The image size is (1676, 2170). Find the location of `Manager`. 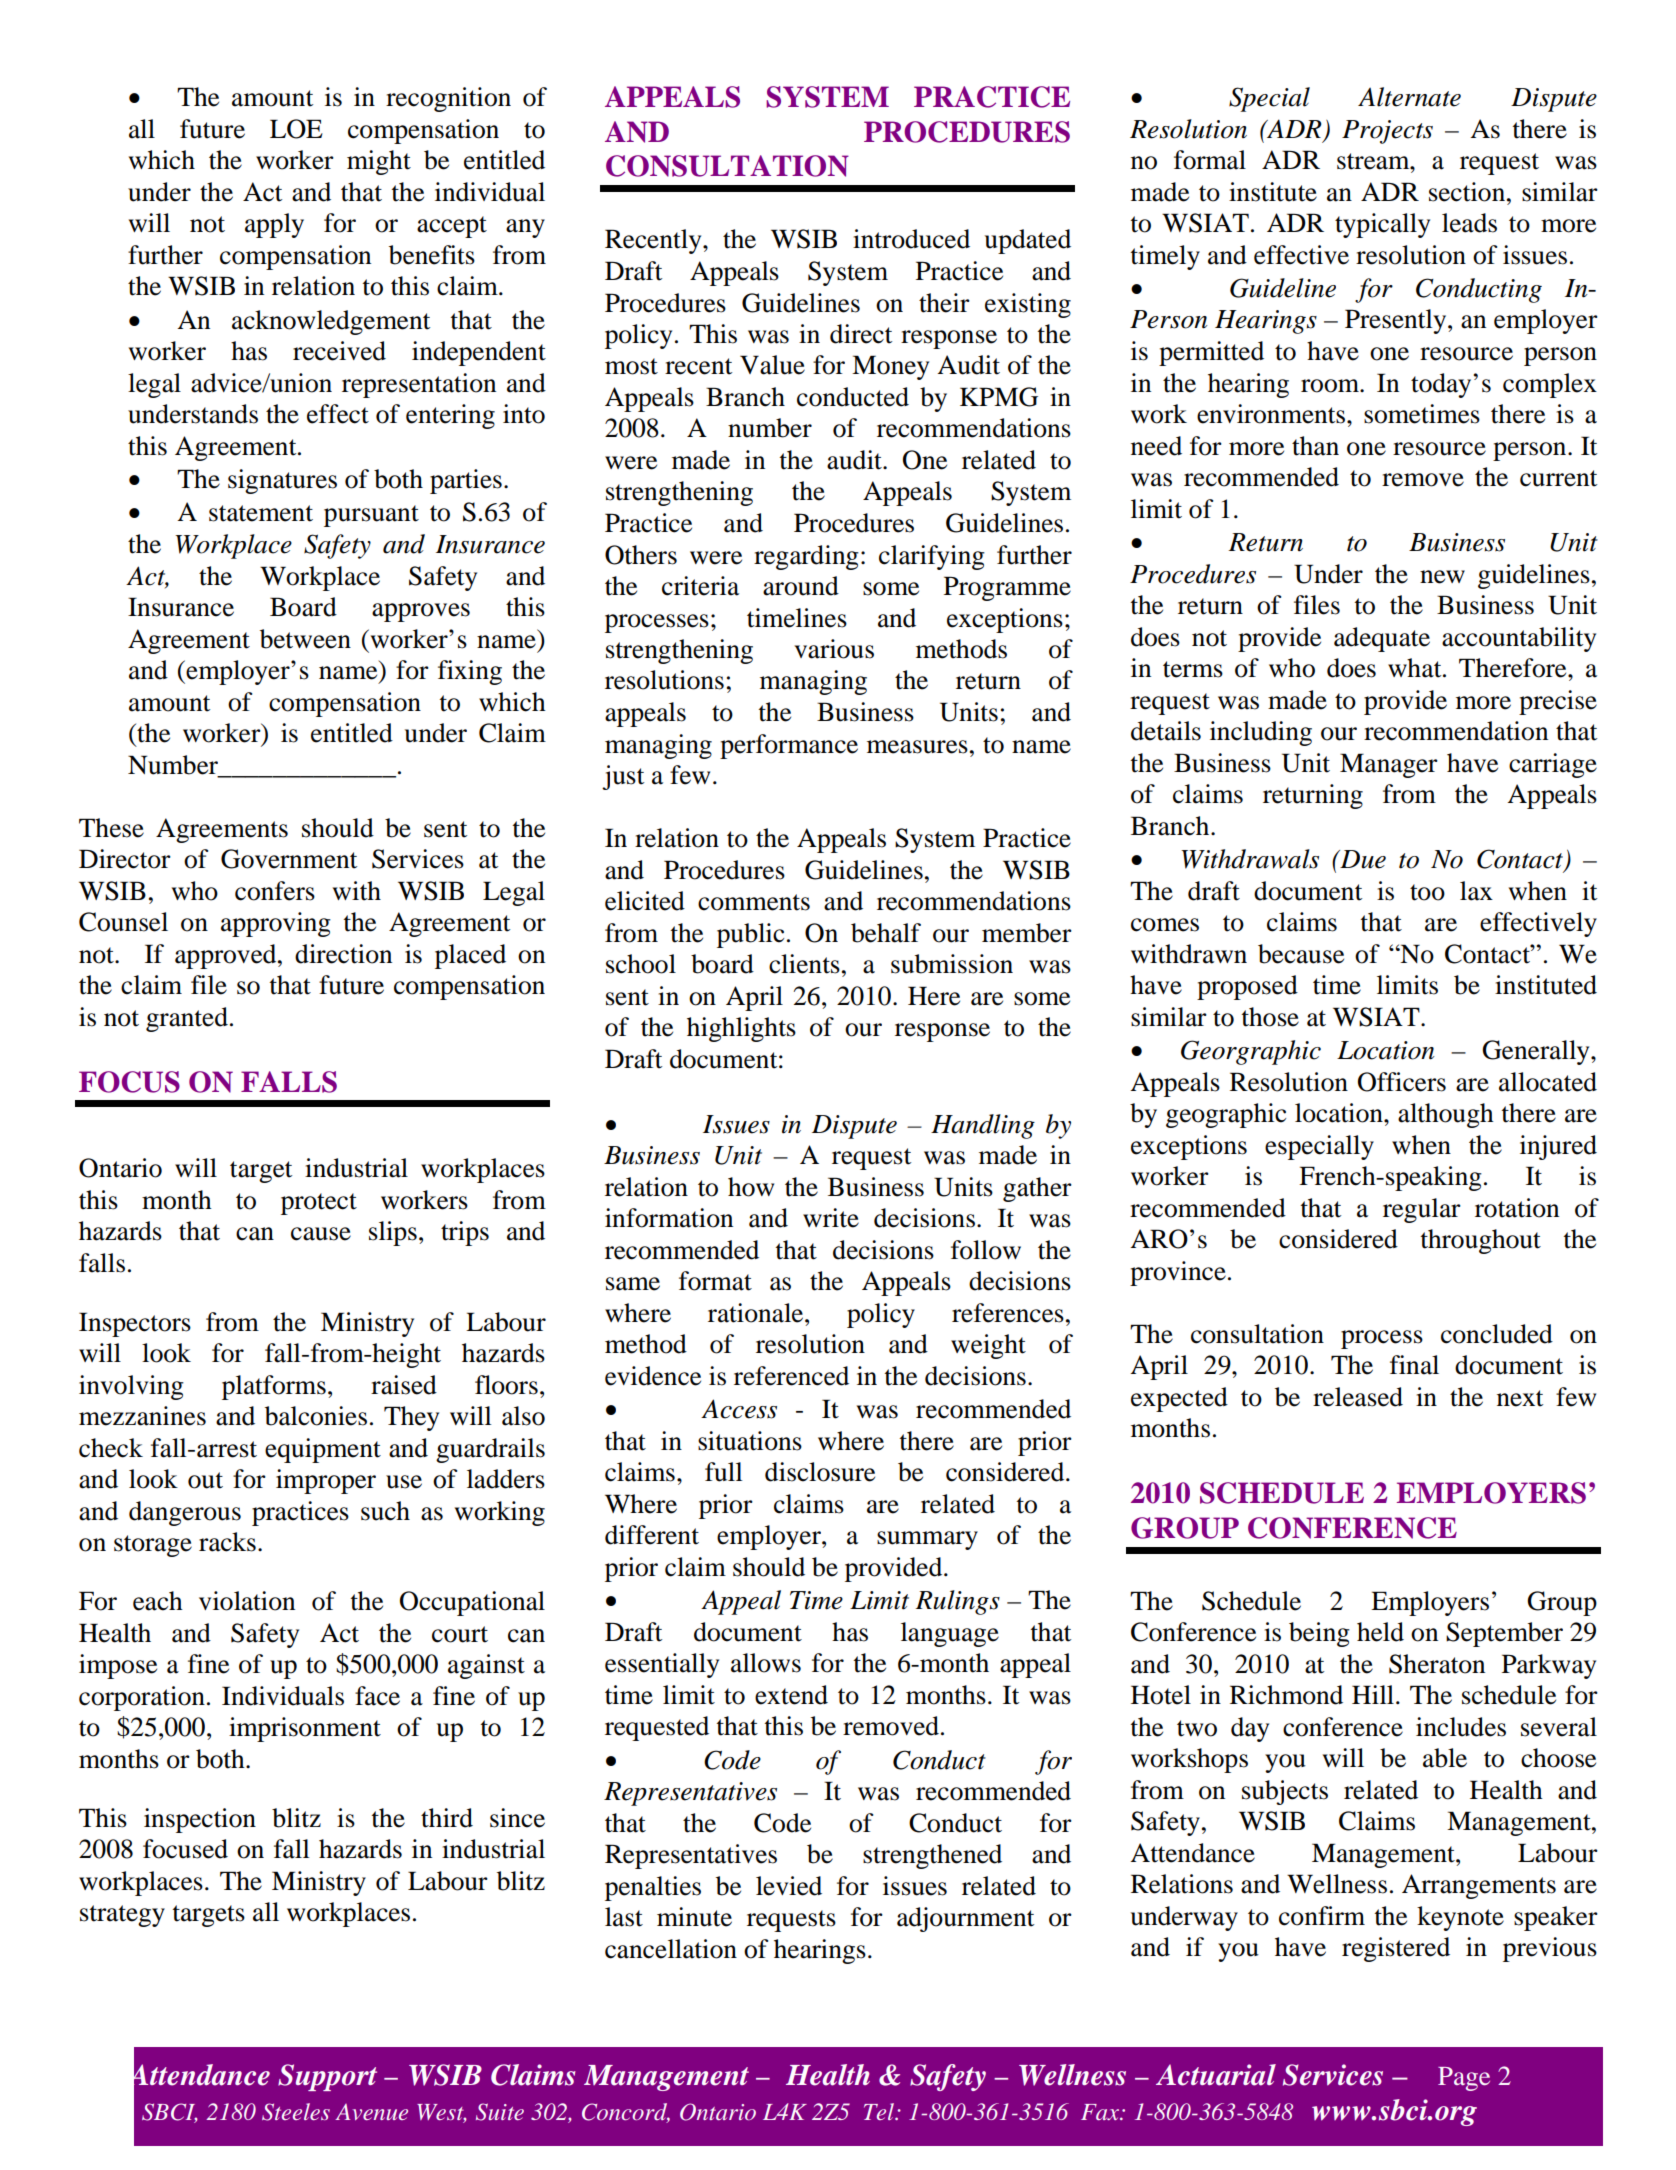

Manager is located at coordinates (1389, 765).
